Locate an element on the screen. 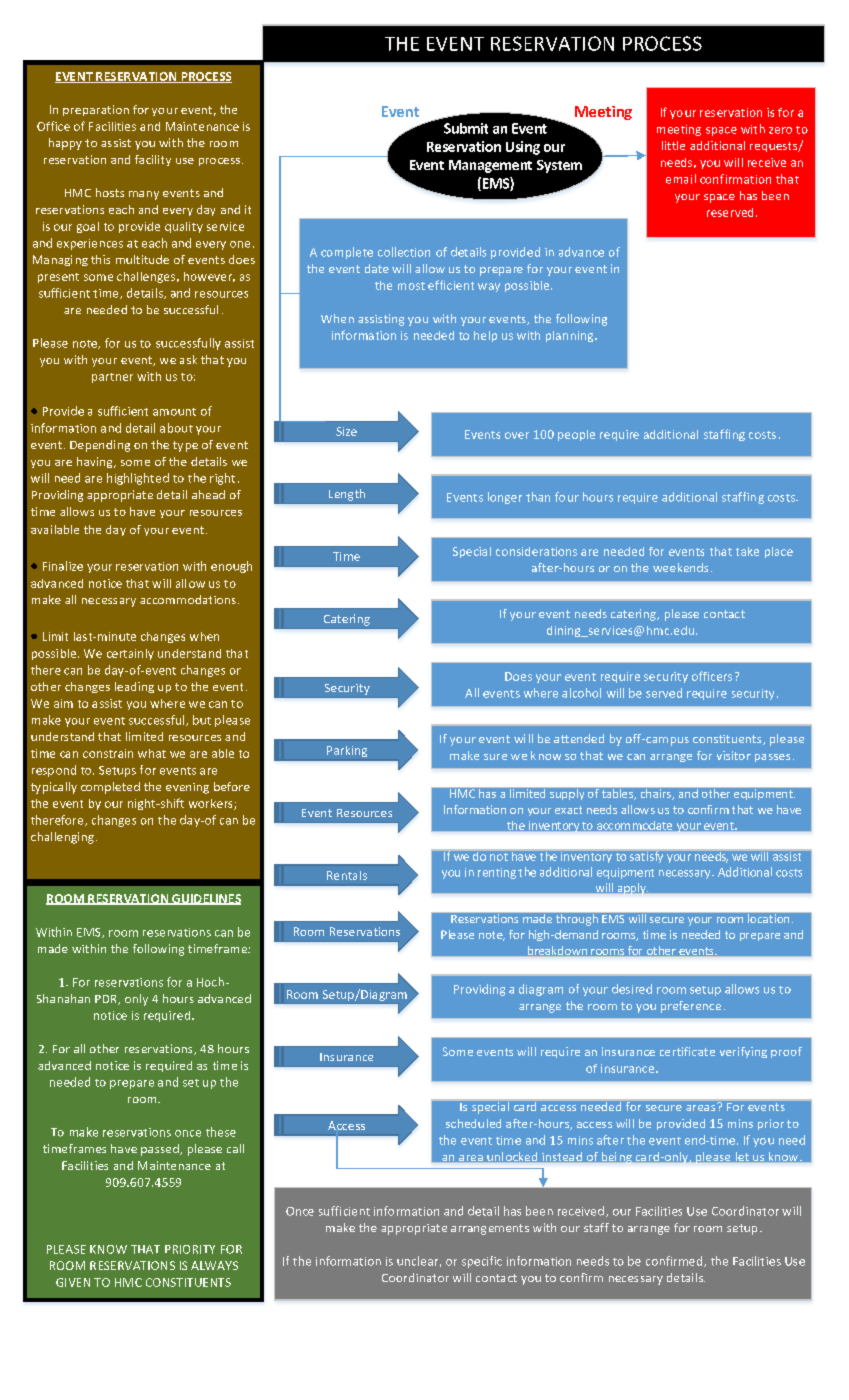 The width and height of the screenshot is (849, 1400). facility is located at coordinates (153, 160).
